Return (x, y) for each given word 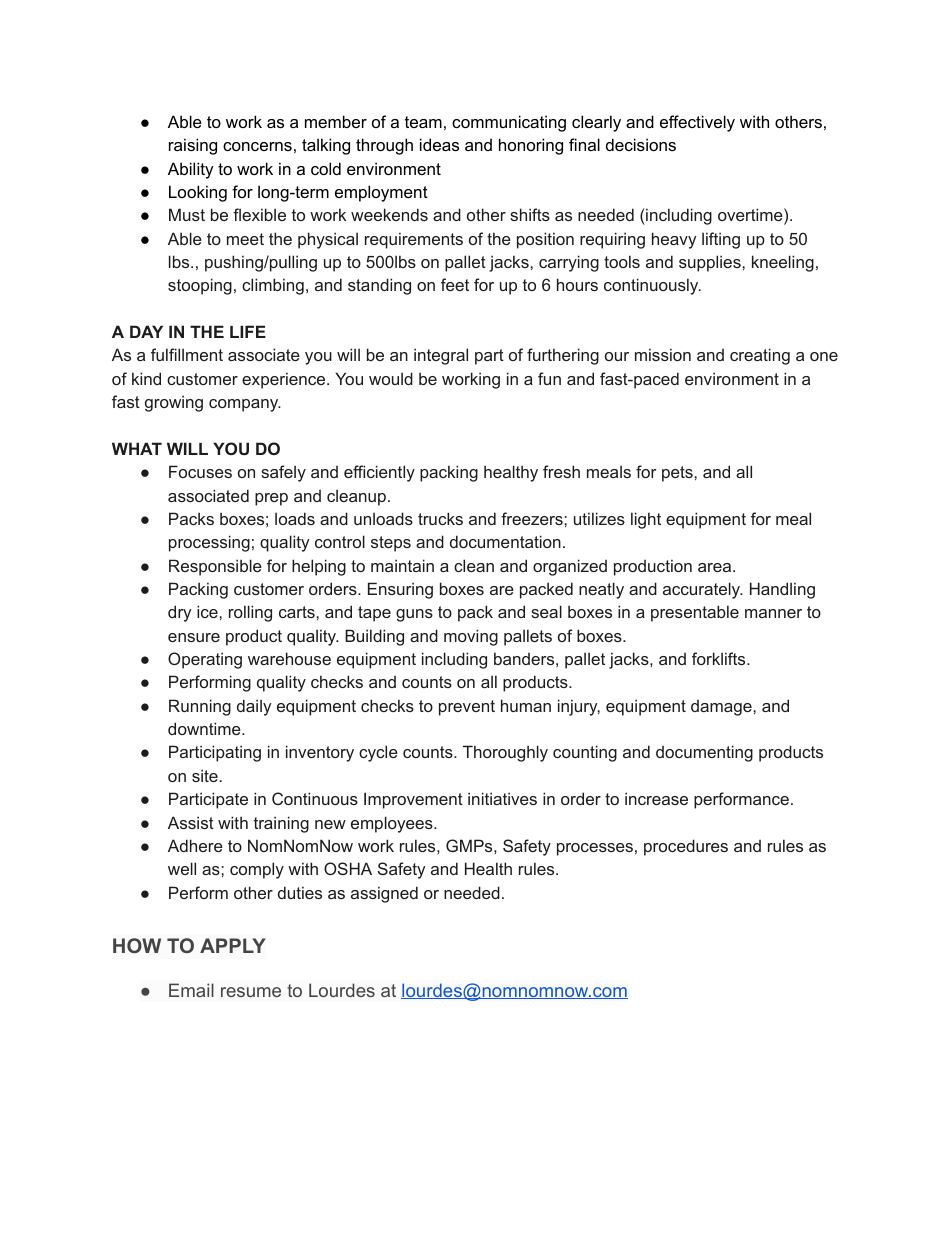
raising (193, 146)
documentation (505, 541)
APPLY (233, 945)
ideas (439, 144)
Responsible (215, 567)
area (716, 567)
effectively (697, 123)
